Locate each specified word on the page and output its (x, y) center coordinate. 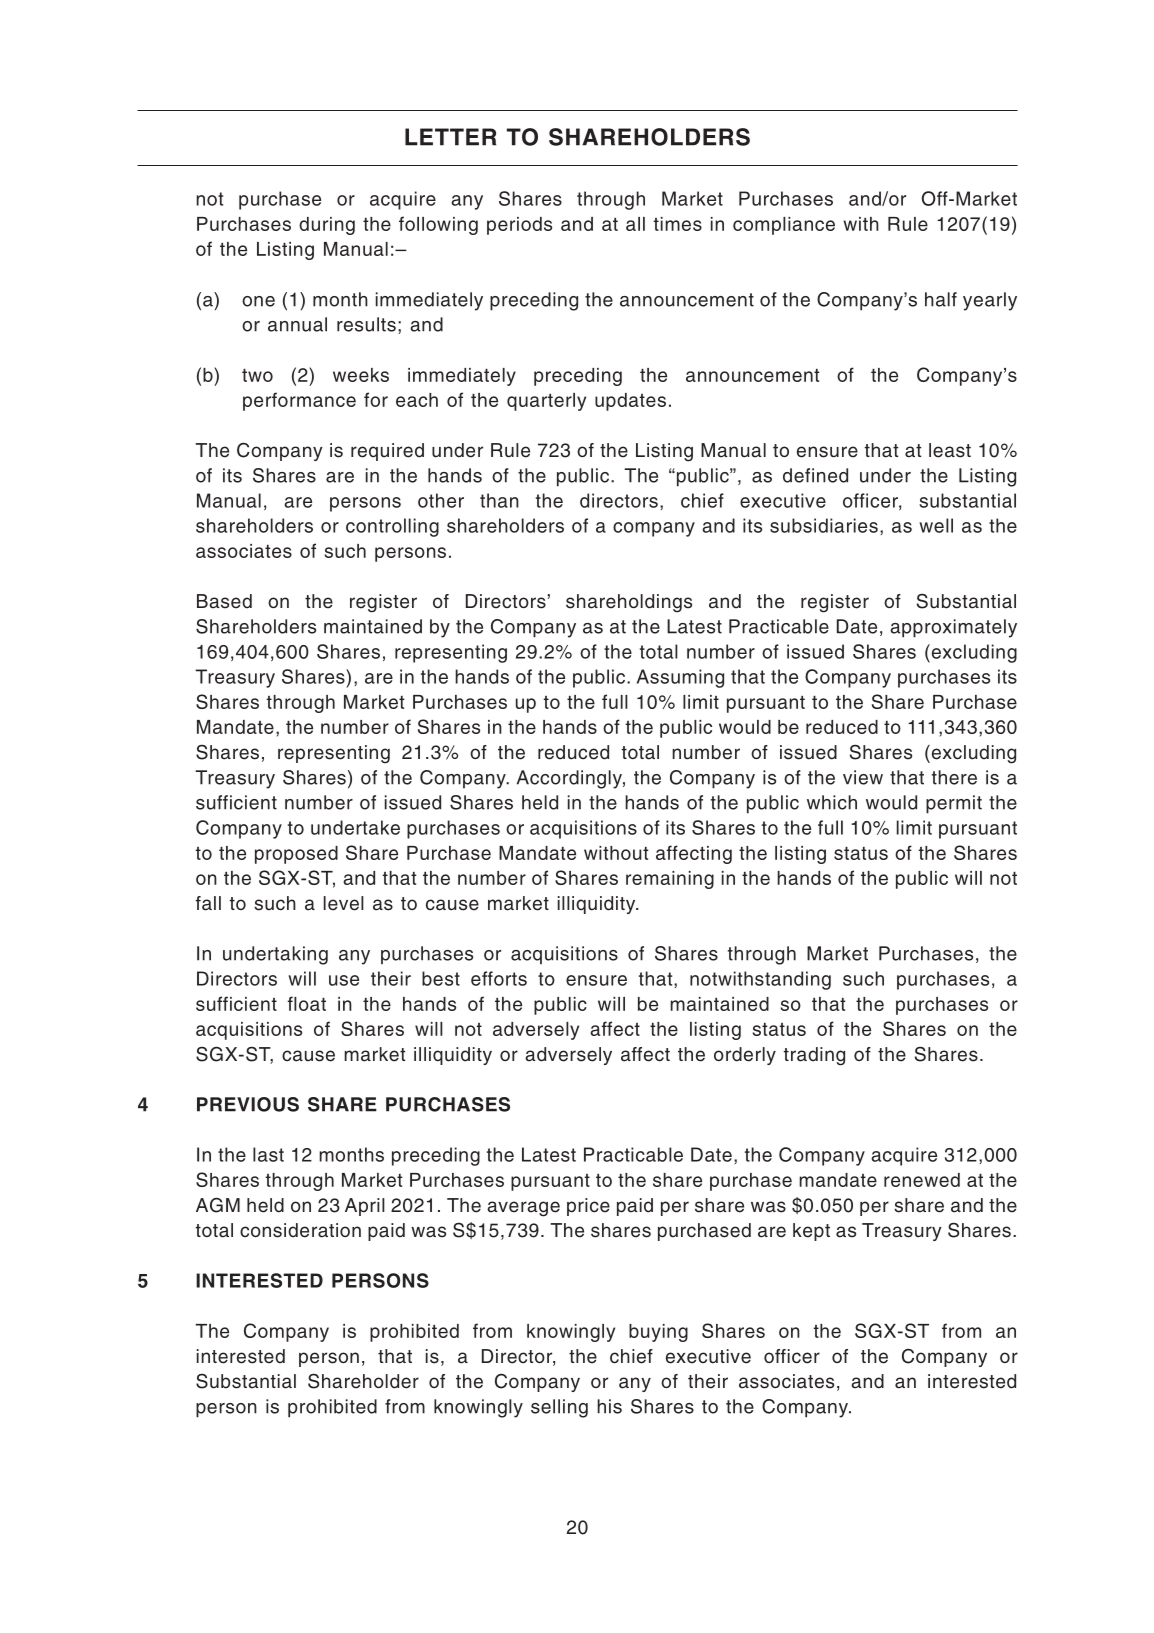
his (609, 1406)
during (327, 226)
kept (811, 1232)
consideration (300, 1230)
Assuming (680, 678)
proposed (296, 855)
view (863, 777)
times (677, 224)
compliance (784, 226)
